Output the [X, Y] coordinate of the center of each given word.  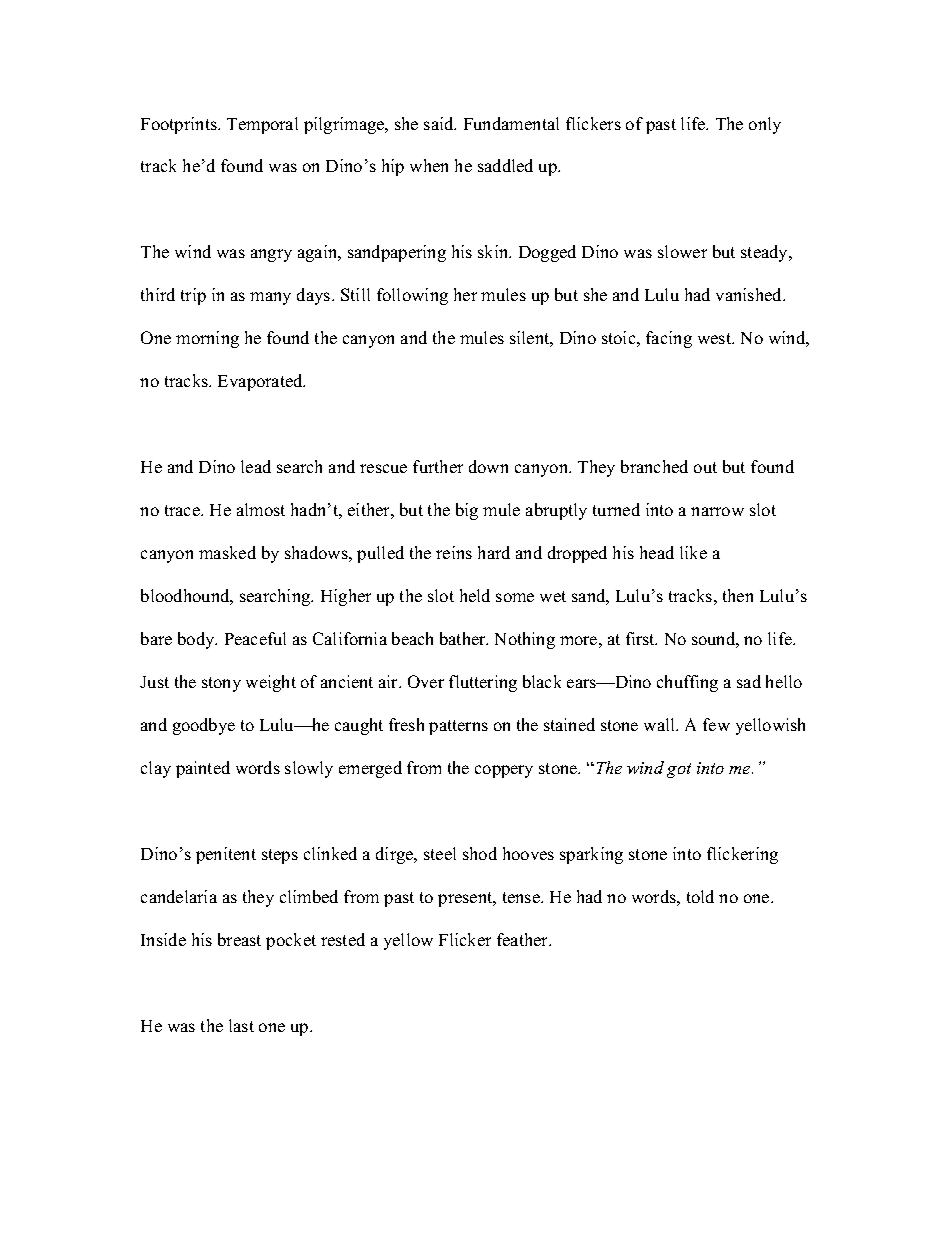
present [466, 899]
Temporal [262, 125]
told [700, 896]
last [241, 1025]
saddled [505, 165]
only [765, 125]
